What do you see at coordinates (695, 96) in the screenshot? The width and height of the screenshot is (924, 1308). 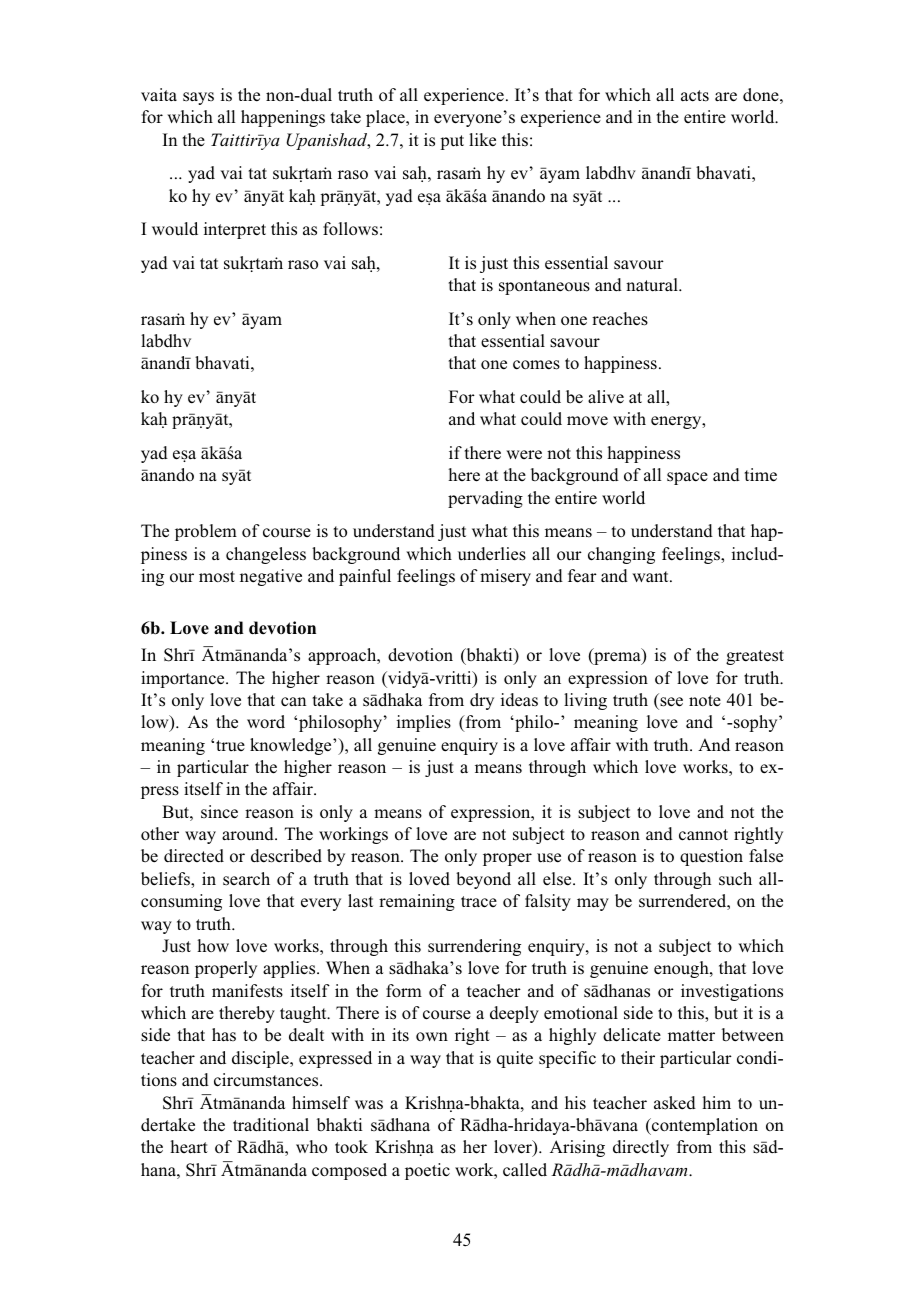 I see `acts` at bounding box center [695, 96].
